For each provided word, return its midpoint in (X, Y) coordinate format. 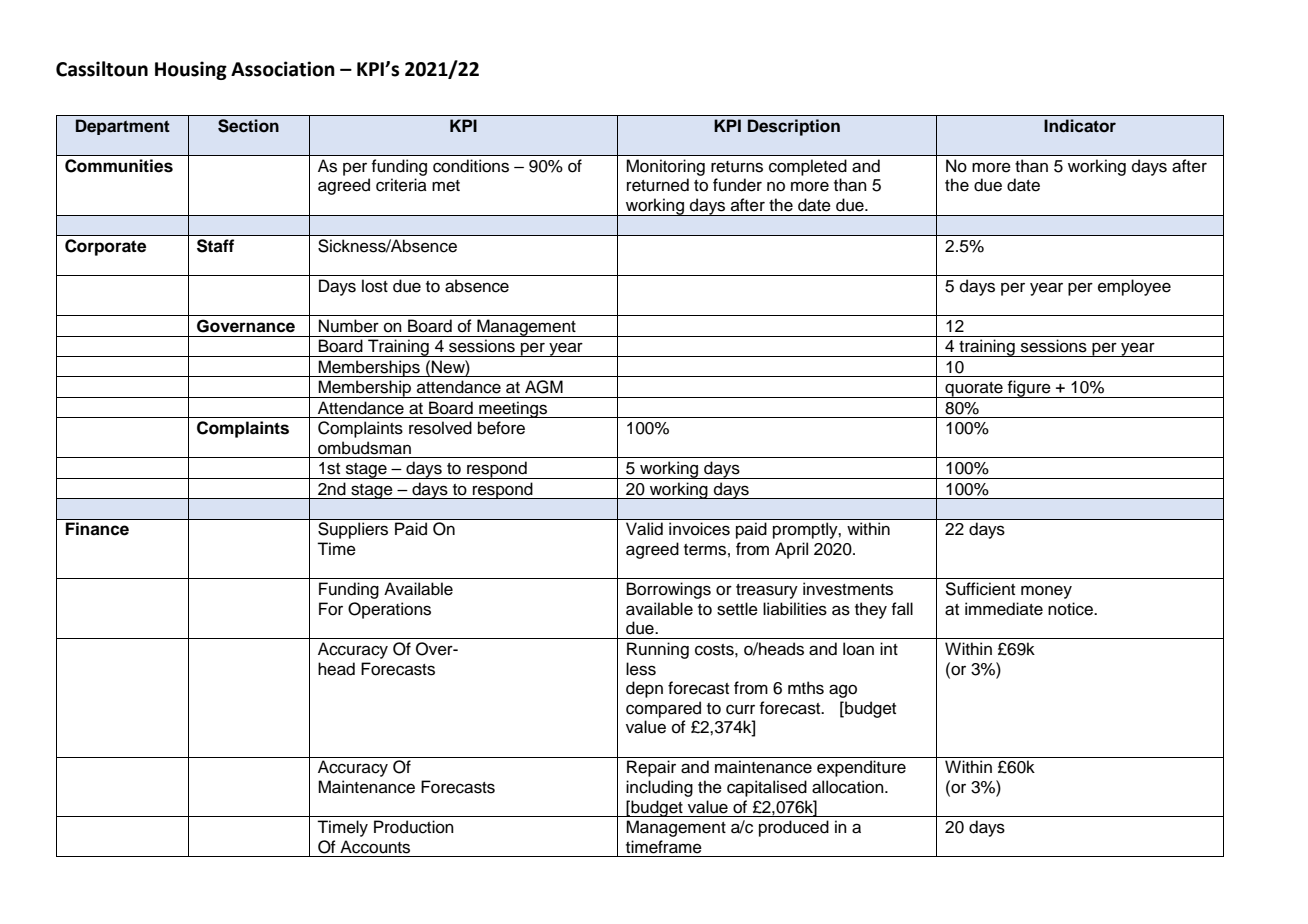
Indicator (1080, 126)
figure (1029, 389)
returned (658, 185)
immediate (1004, 609)
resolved (440, 428)
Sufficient (980, 589)
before (501, 428)
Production (414, 827)
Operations (389, 610)
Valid (644, 529)
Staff (215, 246)
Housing (191, 70)
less (641, 669)
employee (1134, 287)
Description (794, 127)
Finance (97, 529)
